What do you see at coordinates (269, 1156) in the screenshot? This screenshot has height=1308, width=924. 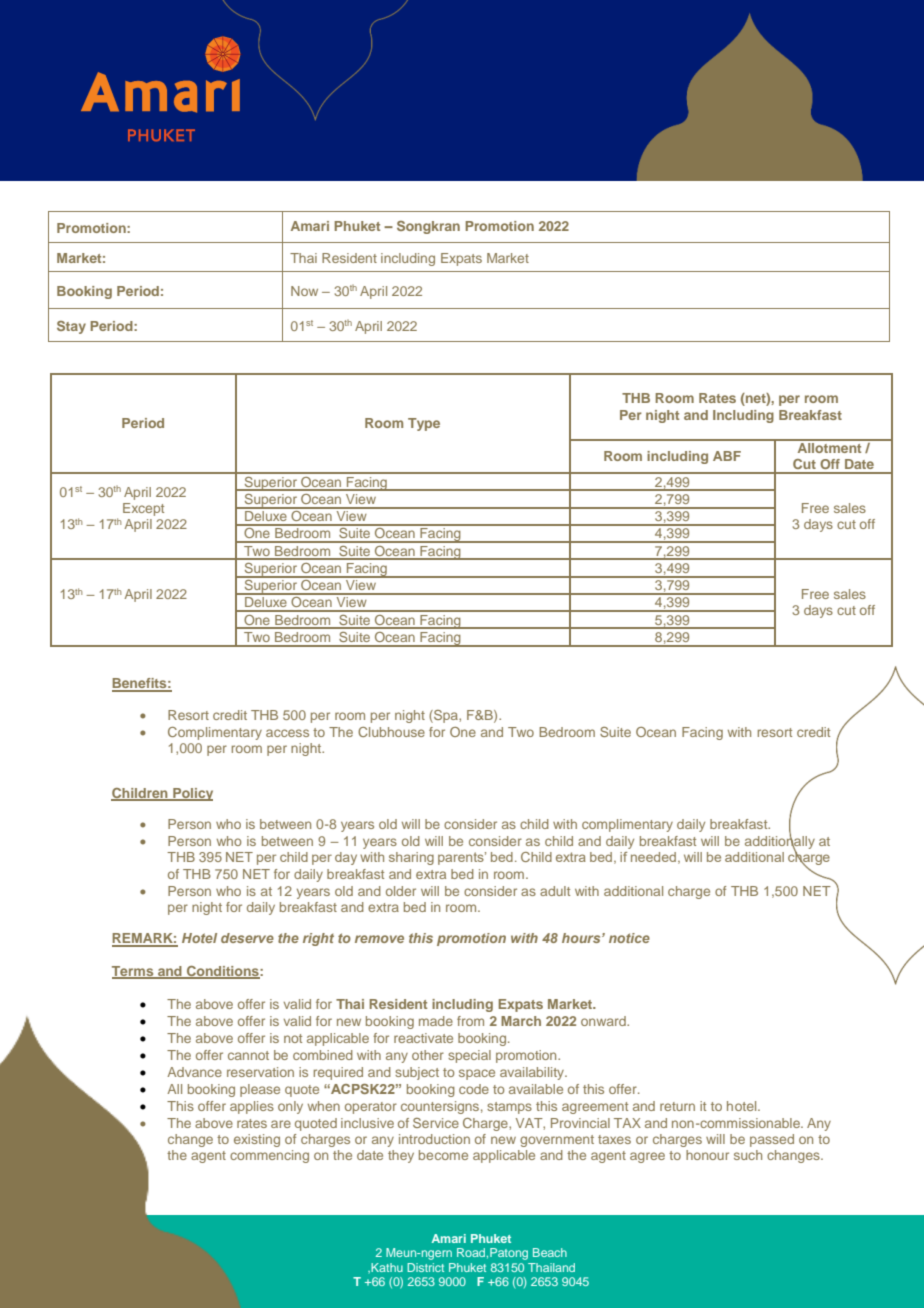 I see `commencing` at bounding box center [269, 1156].
